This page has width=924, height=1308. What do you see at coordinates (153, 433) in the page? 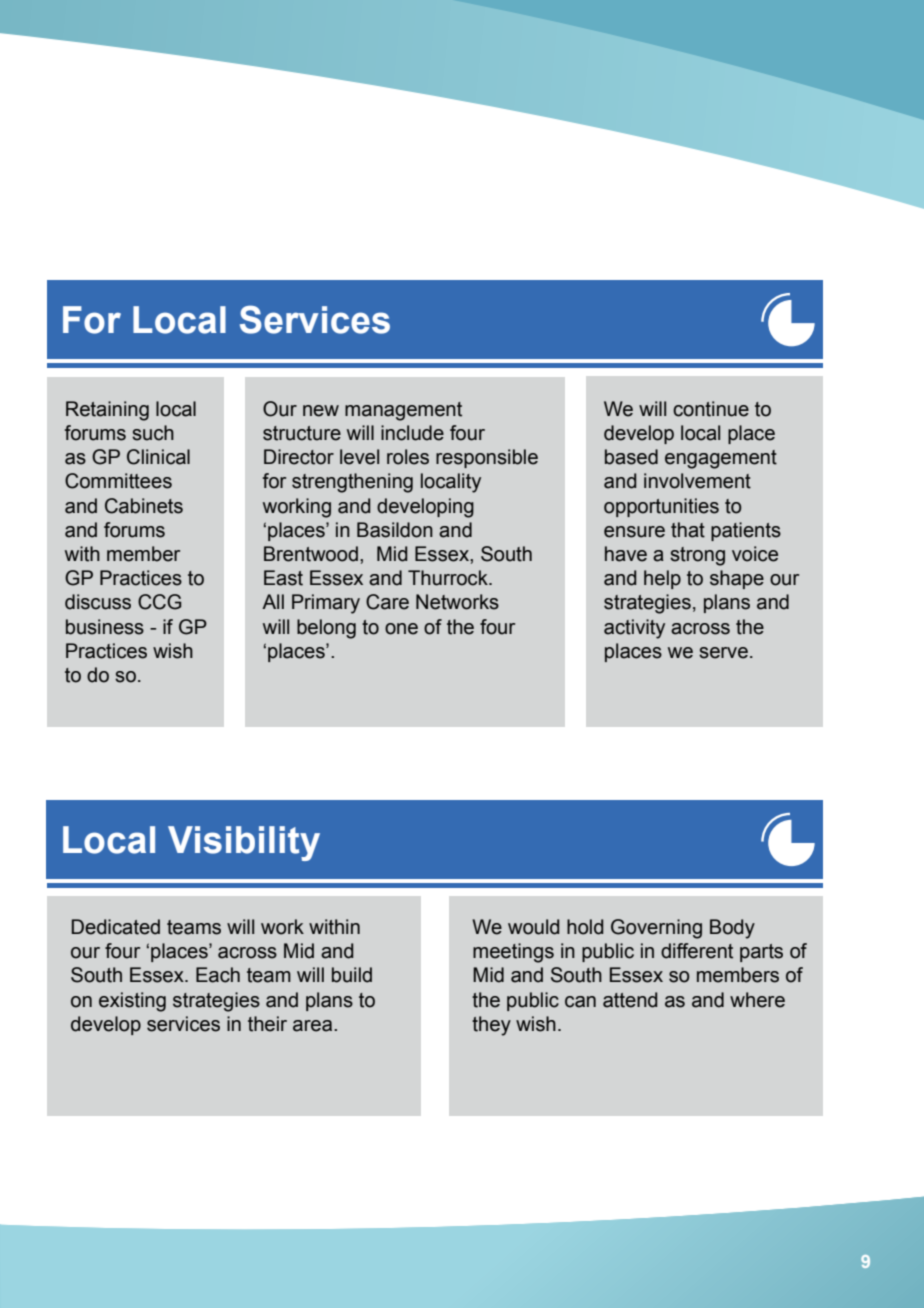
I see `such` at bounding box center [153, 433].
